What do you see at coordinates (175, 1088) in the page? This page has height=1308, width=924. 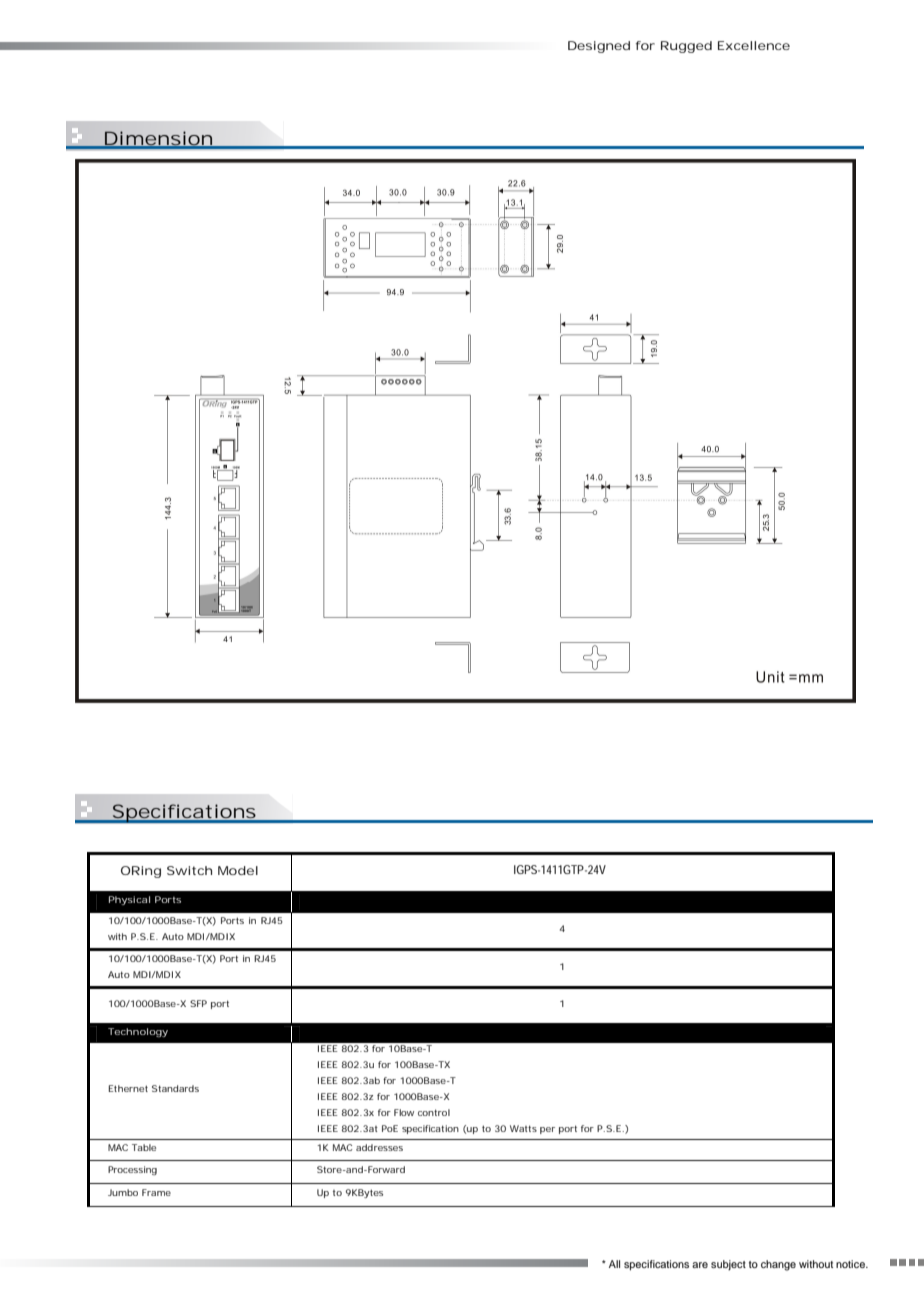 I see `Standards` at bounding box center [175, 1088].
